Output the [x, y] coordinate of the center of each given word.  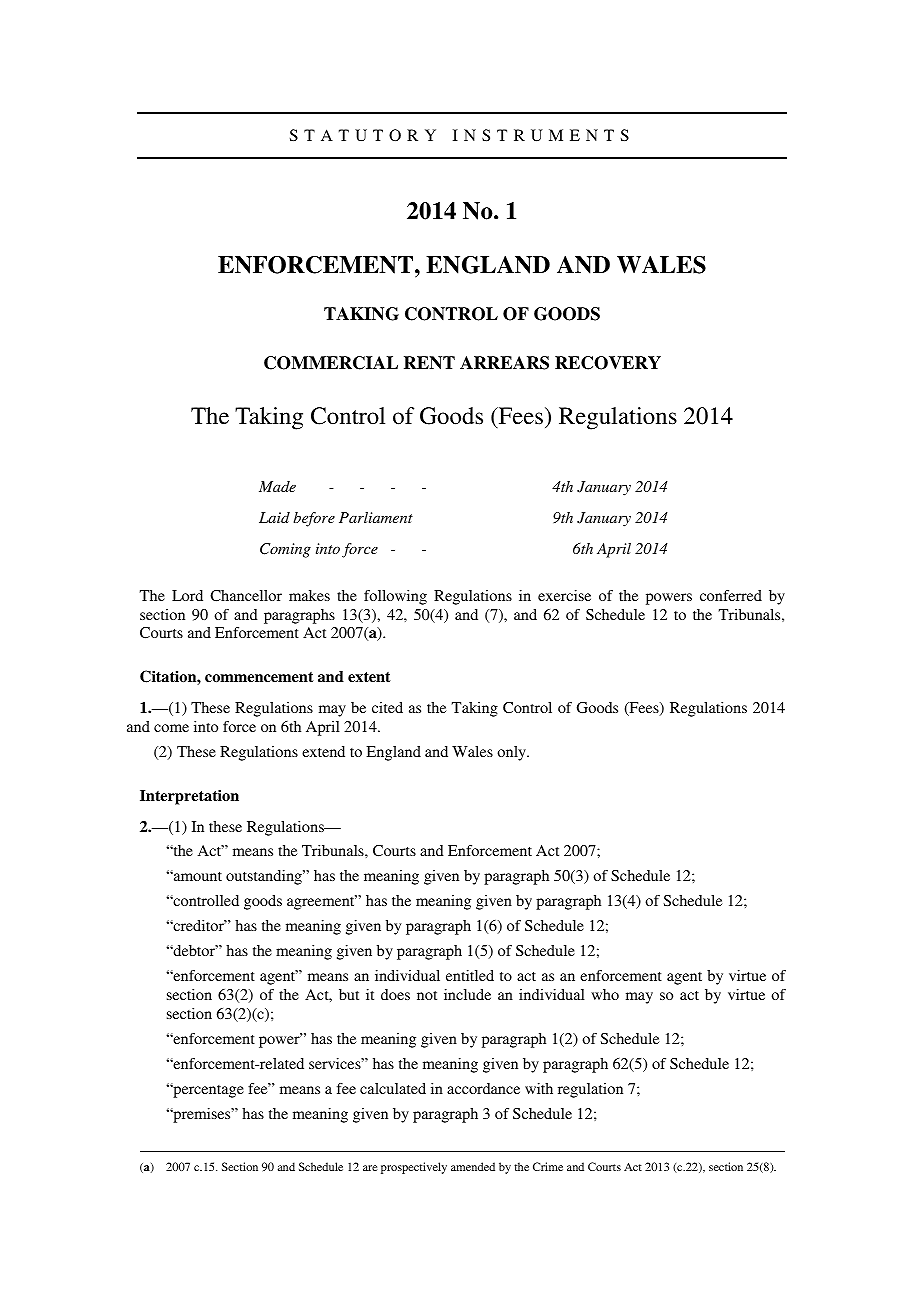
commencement [259, 677]
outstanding [265, 877]
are [370, 1168]
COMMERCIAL [331, 363]
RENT [429, 363]
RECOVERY [608, 363]
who [605, 994]
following [395, 597]
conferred [731, 595]
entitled [470, 975]
